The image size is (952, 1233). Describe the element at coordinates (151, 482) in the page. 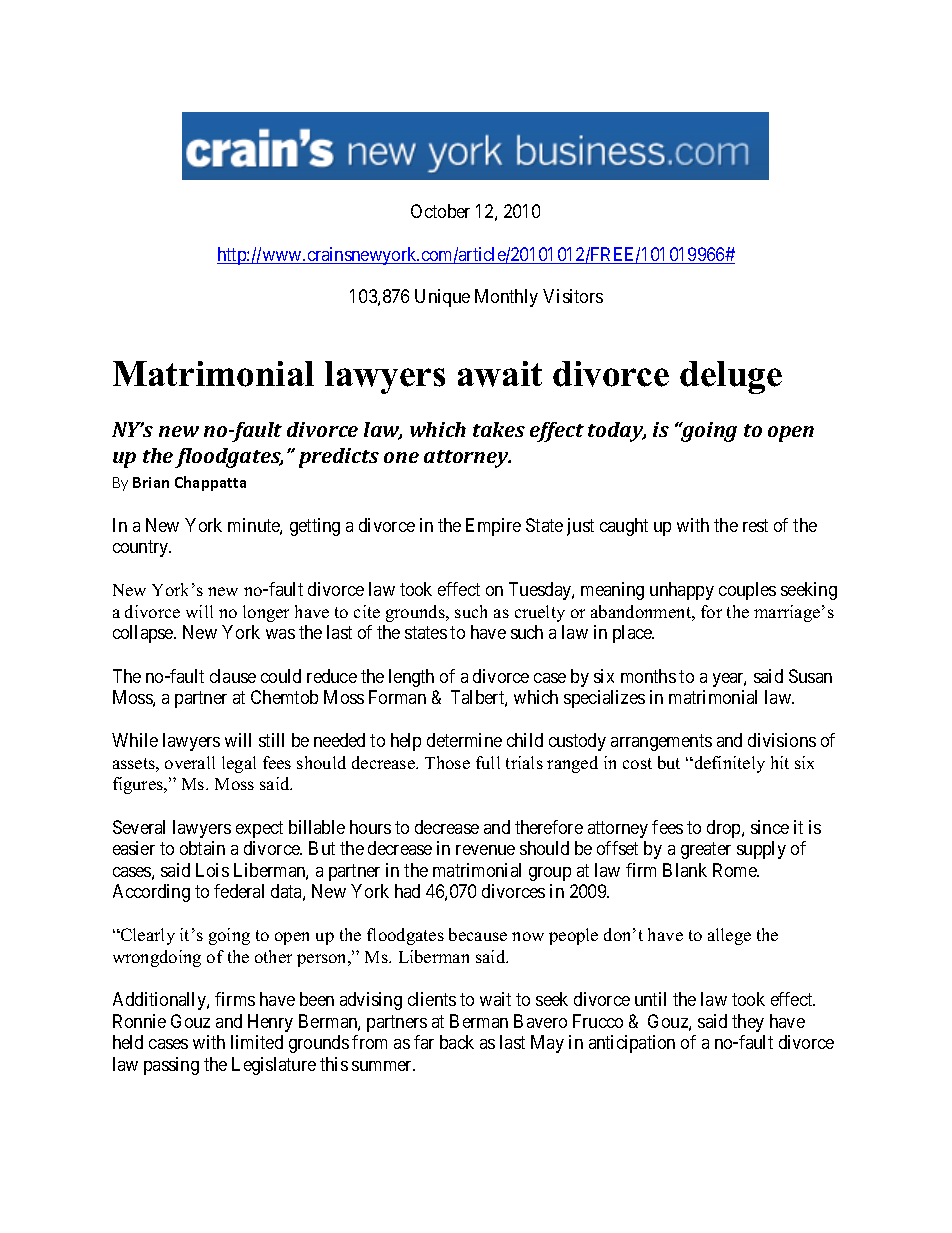

I see `Brian` at that location.
